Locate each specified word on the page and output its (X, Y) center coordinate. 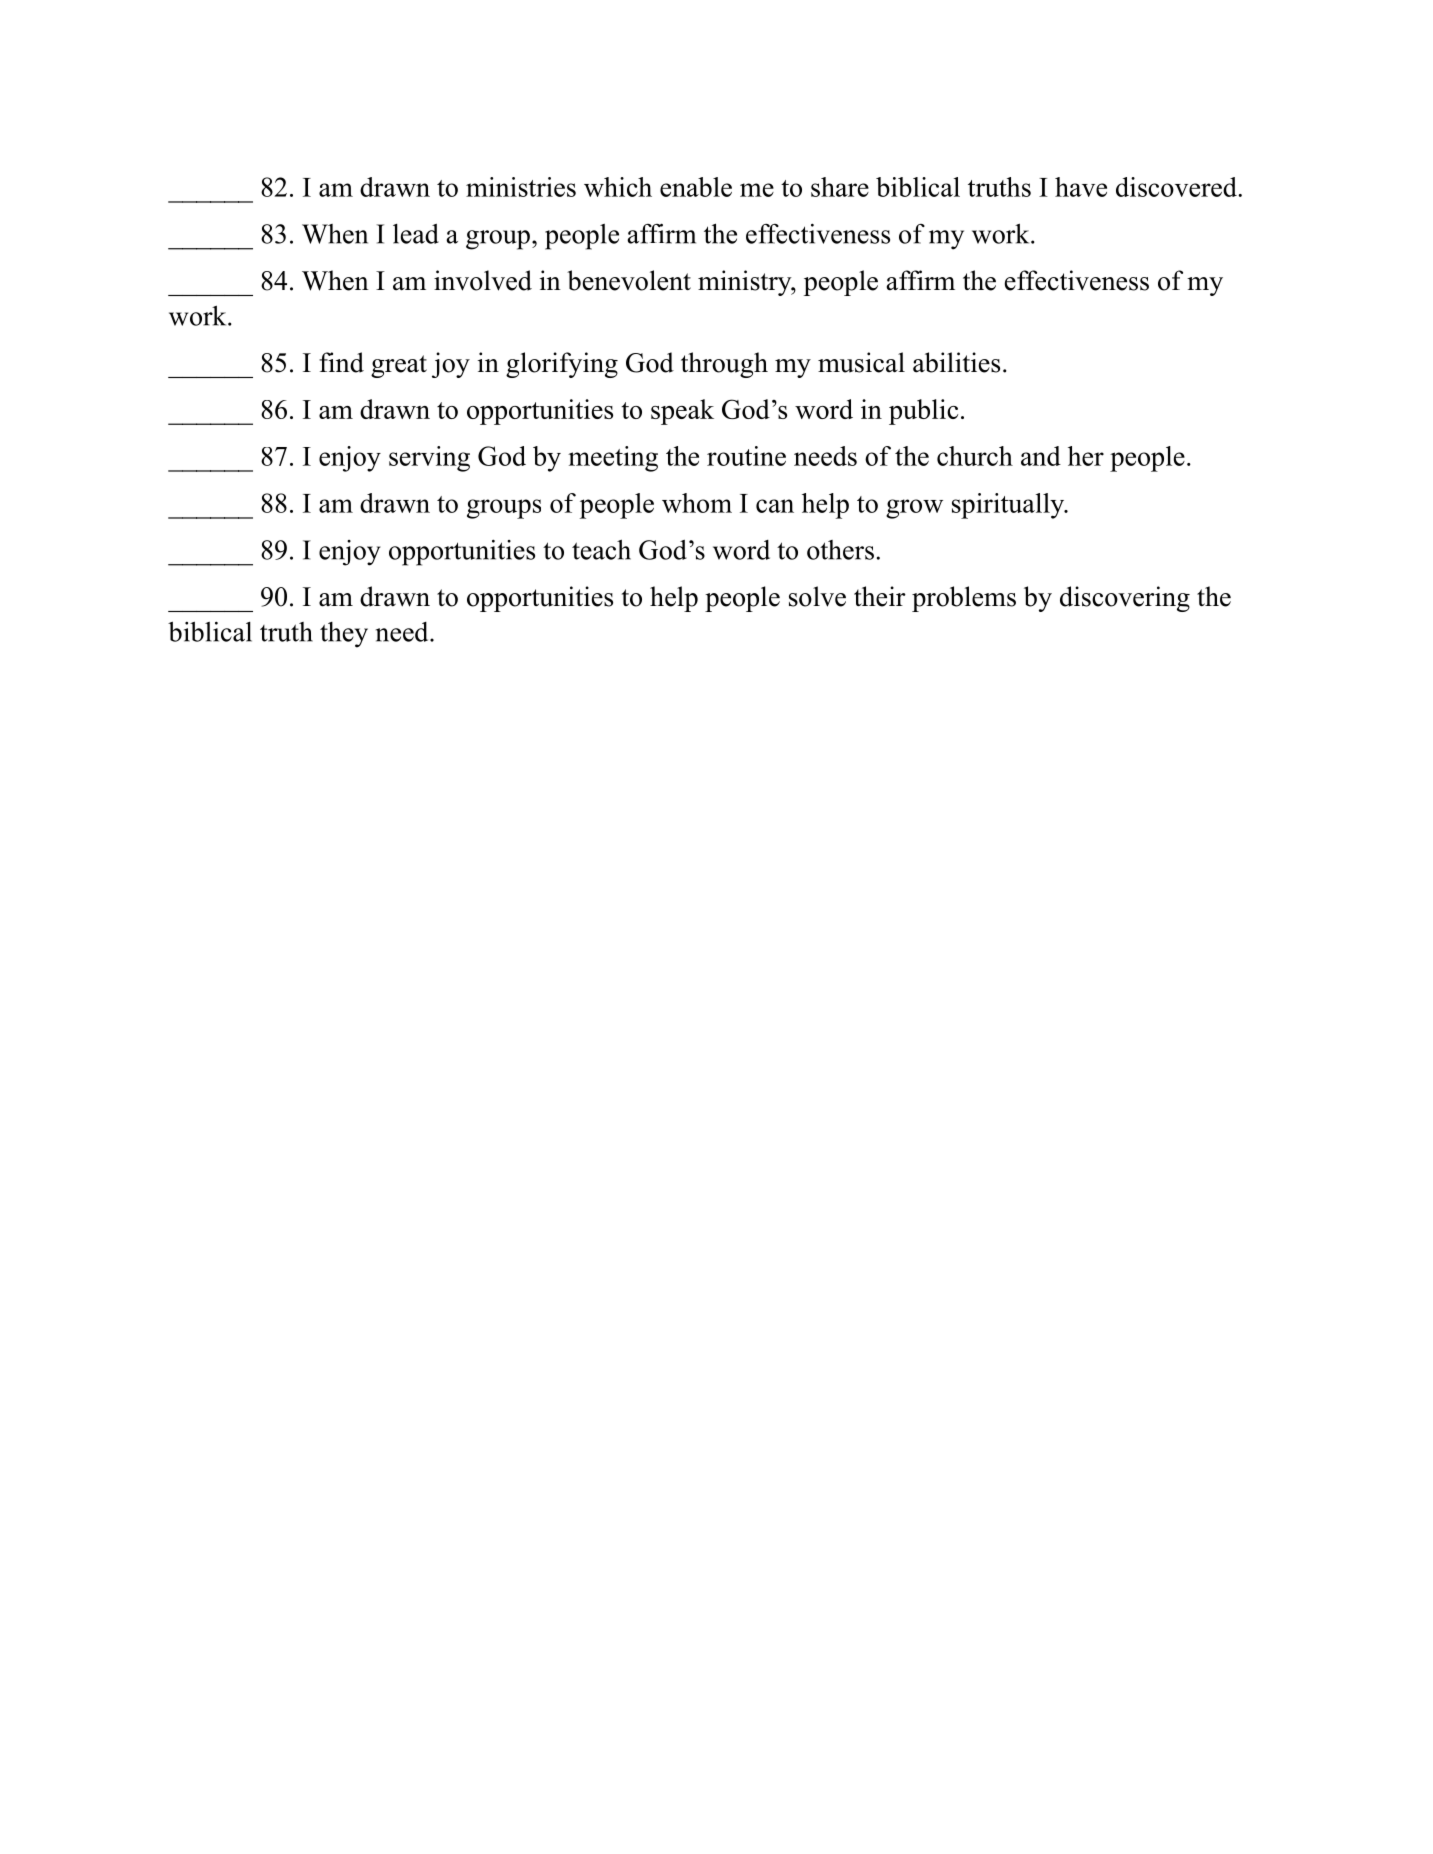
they (344, 635)
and (1041, 456)
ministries (521, 187)
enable (696, 187)
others (840, 550)
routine (746, 456)
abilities (956, 362)
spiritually (1009, 506)
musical (861, 362)
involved (483, 280)
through (724, 365)
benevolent (629, 280)
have (1081, 187)
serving (429, 459)
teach (601, 549)
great (399, 366)
